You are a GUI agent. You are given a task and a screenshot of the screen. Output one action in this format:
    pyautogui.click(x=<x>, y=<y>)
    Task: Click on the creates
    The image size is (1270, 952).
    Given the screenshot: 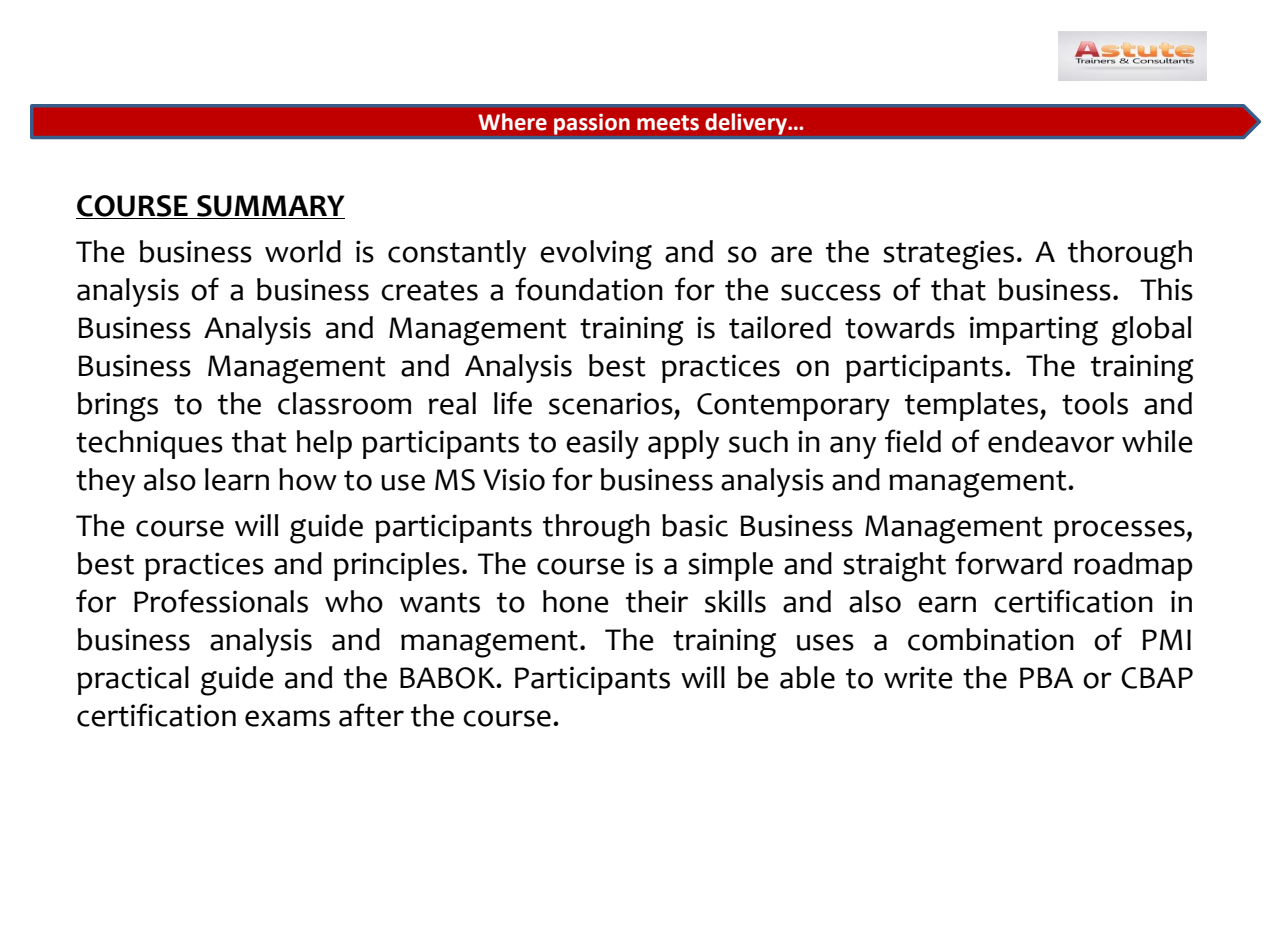 What is the action you would take?
    pyautogui.click(x=429, y=290)
